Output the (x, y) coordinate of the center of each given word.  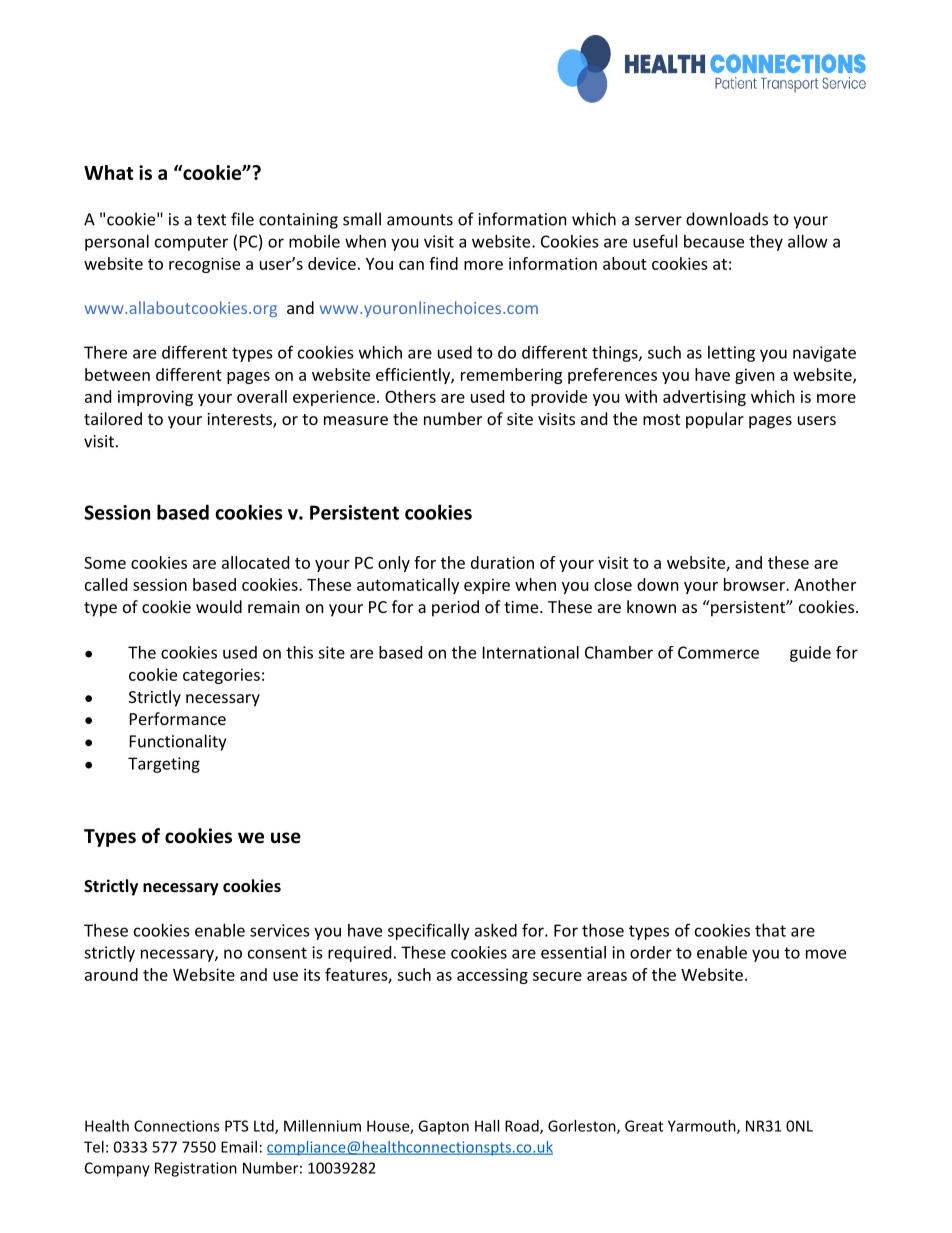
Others (410, 396)
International (531, 652)
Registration (196, 1169)
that (770, 930)
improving (155, 398)
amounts (420, 220)
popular (715, 420)
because (714, 241)
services (280, 930)
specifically (429, 931)
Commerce (718, 652)
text (211, 220)
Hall (487, 1126)
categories (221, 676)
